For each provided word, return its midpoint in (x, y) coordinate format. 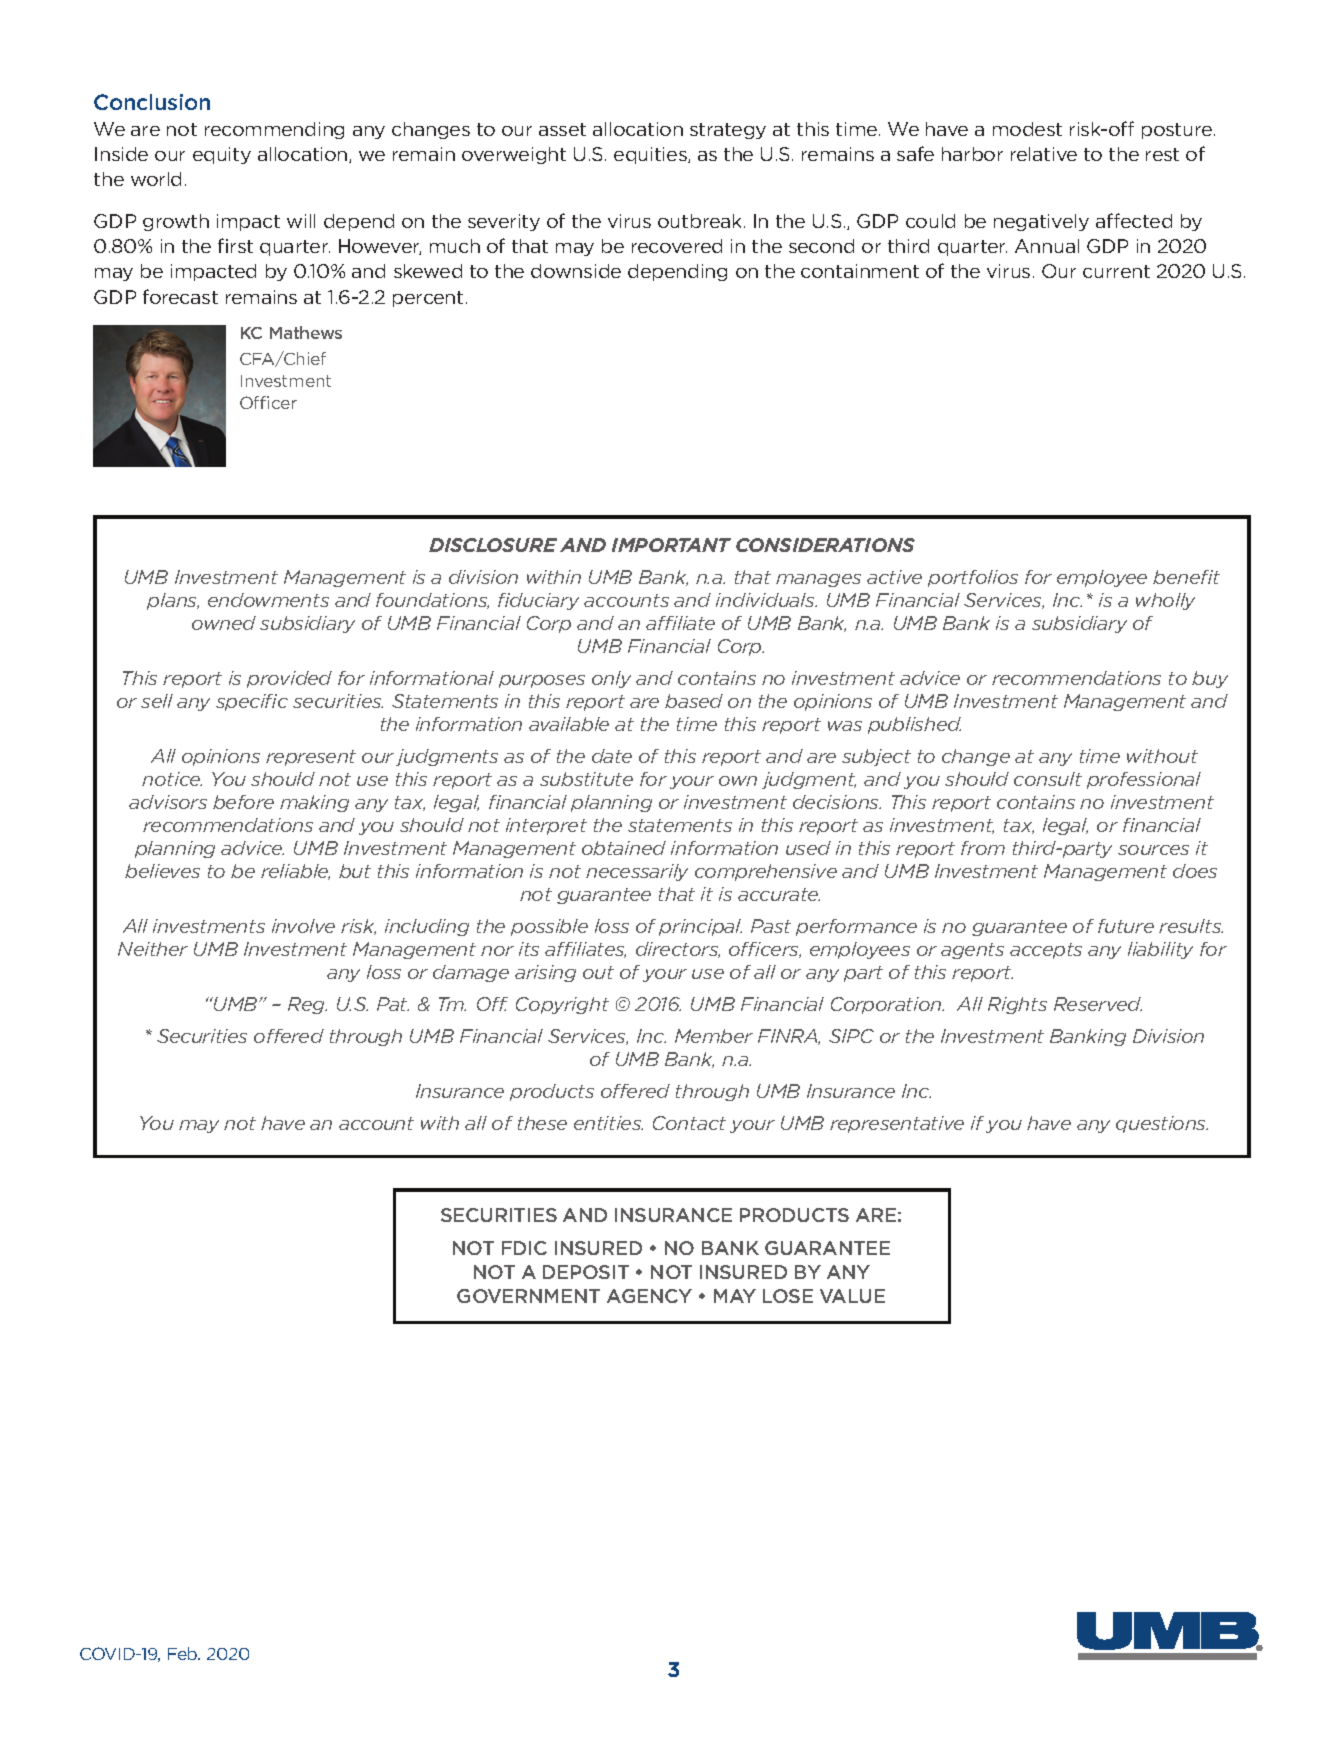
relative (1044, 154)
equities (651, 155)
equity (222, 155)
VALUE (852, 1296)
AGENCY (649, 1296)
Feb (184, 1653)
